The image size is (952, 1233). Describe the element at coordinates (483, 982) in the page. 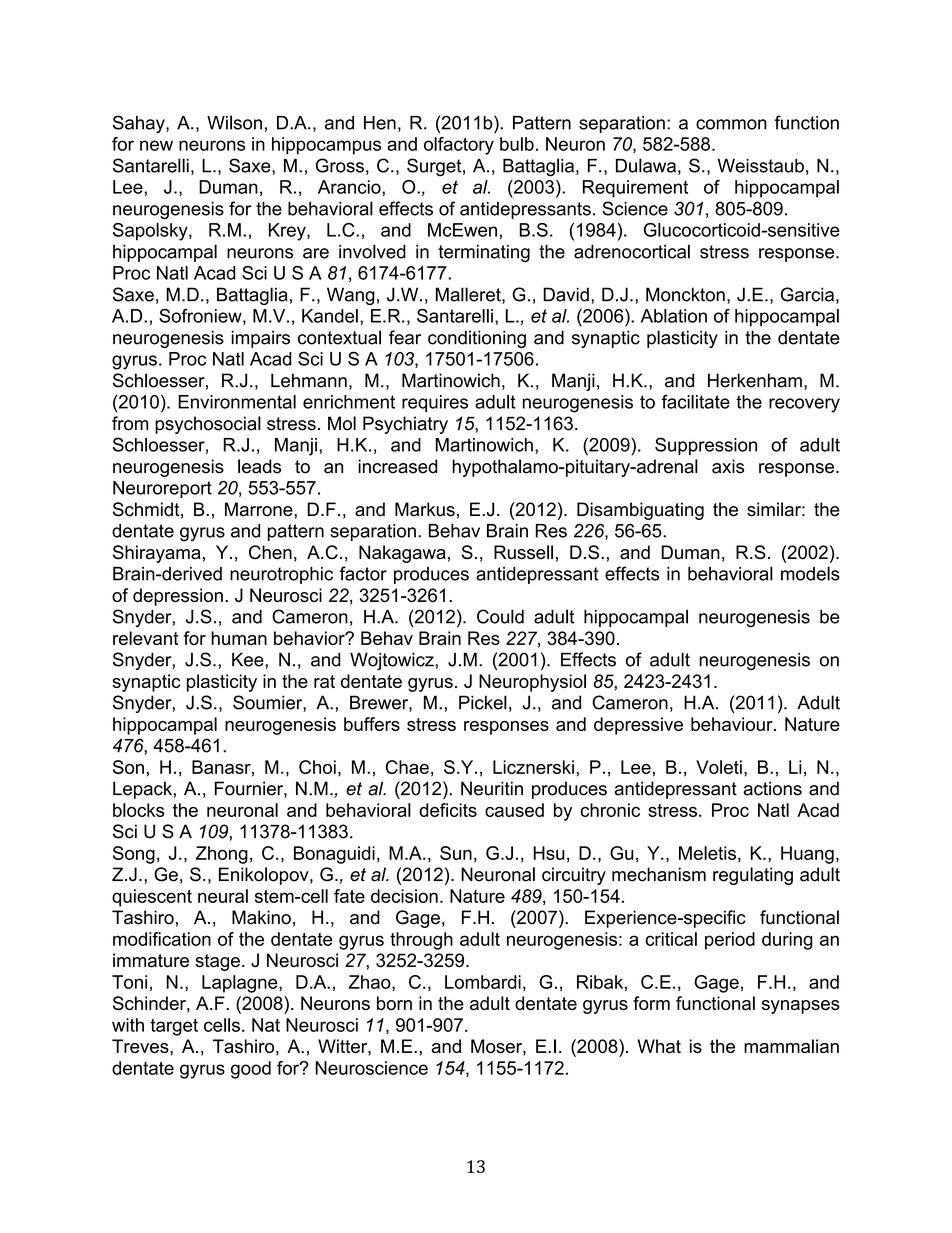

I see `Lombardi` at that location.
